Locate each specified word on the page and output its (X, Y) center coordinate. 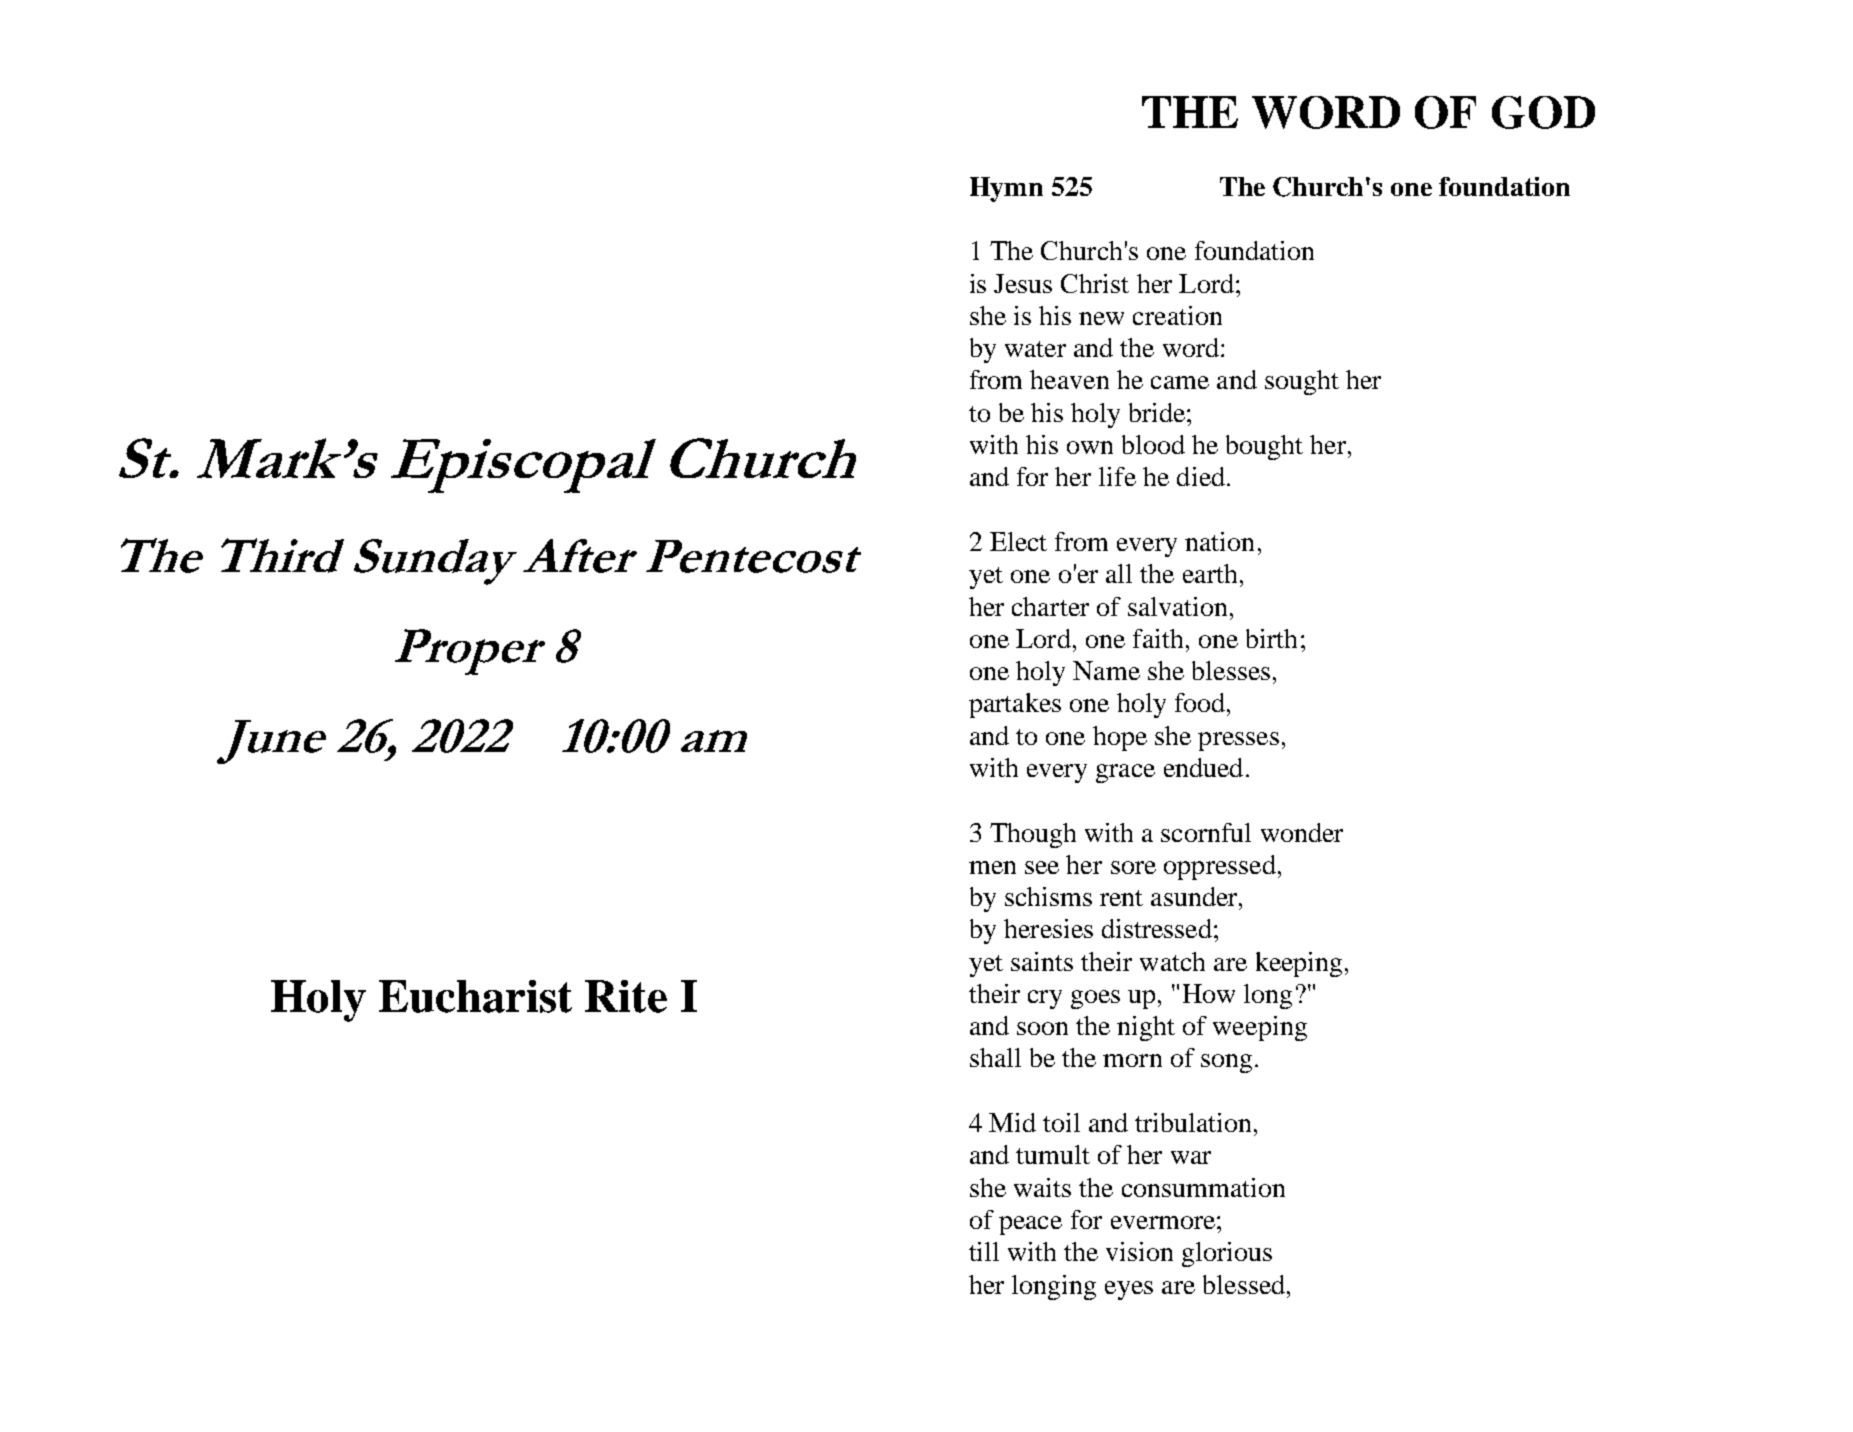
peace (1030, 1225)
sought (1302, 382)
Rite (626, 996)
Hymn (1006, 189)
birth (1271, 638)
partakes (1015, 705)
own (1090, 447)
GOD (1543, 112)
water (1035, 349)
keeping (1299, 964)
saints (1042, 961)
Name (1106, 670)
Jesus (1023, 283)
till (984, 1251)
